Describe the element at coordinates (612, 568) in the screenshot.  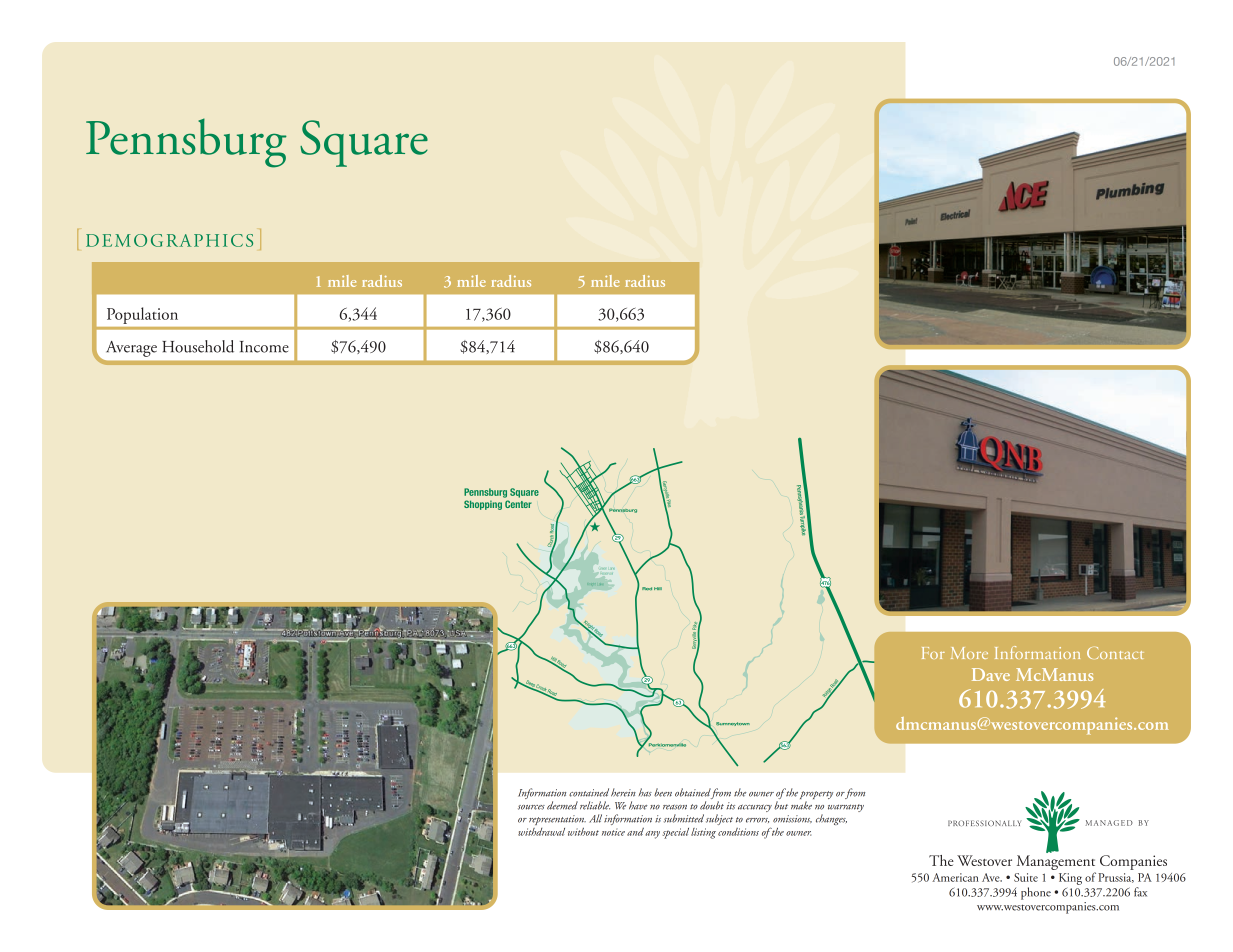
I see `Lane` at that location.
